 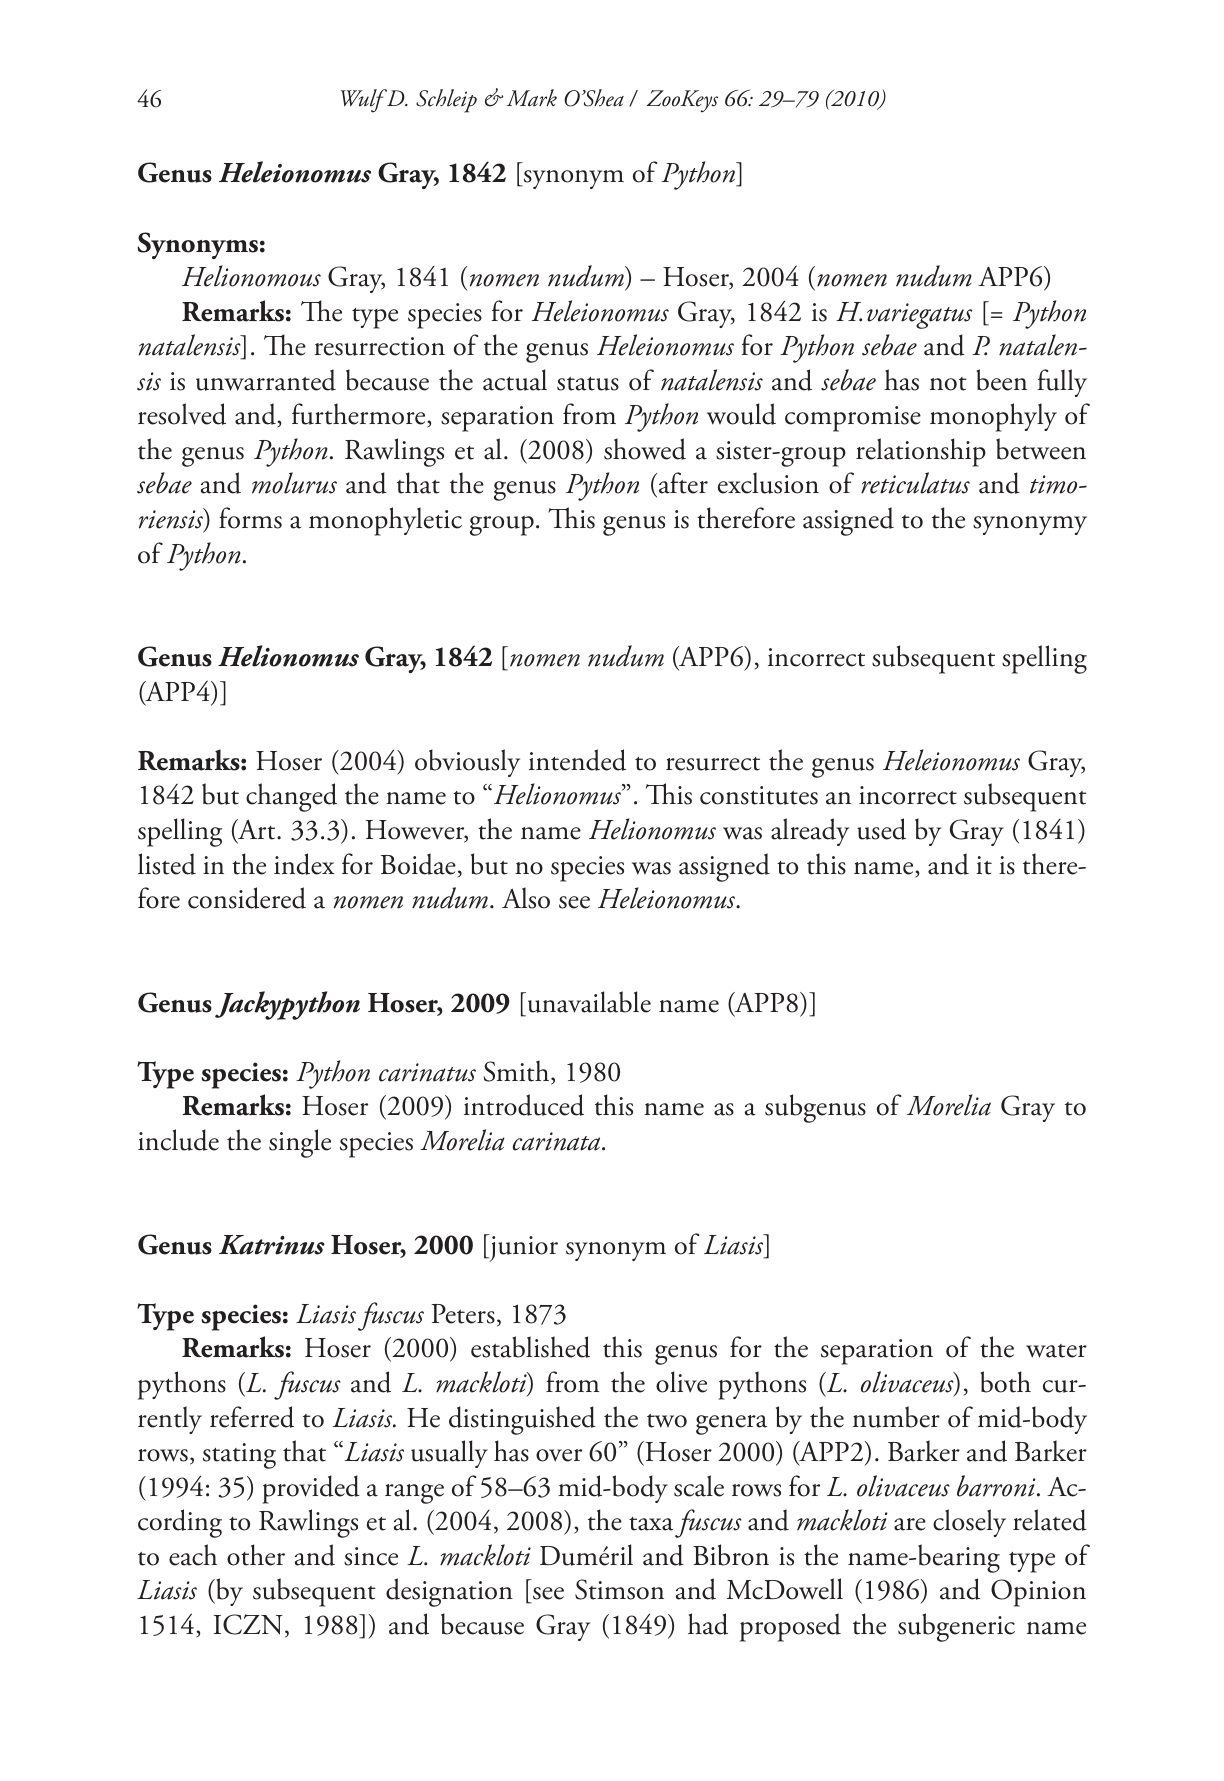 What do you see at coordinates (266, 380) in the page?
I see `unwarranted` at bounding box center [266, 380].
